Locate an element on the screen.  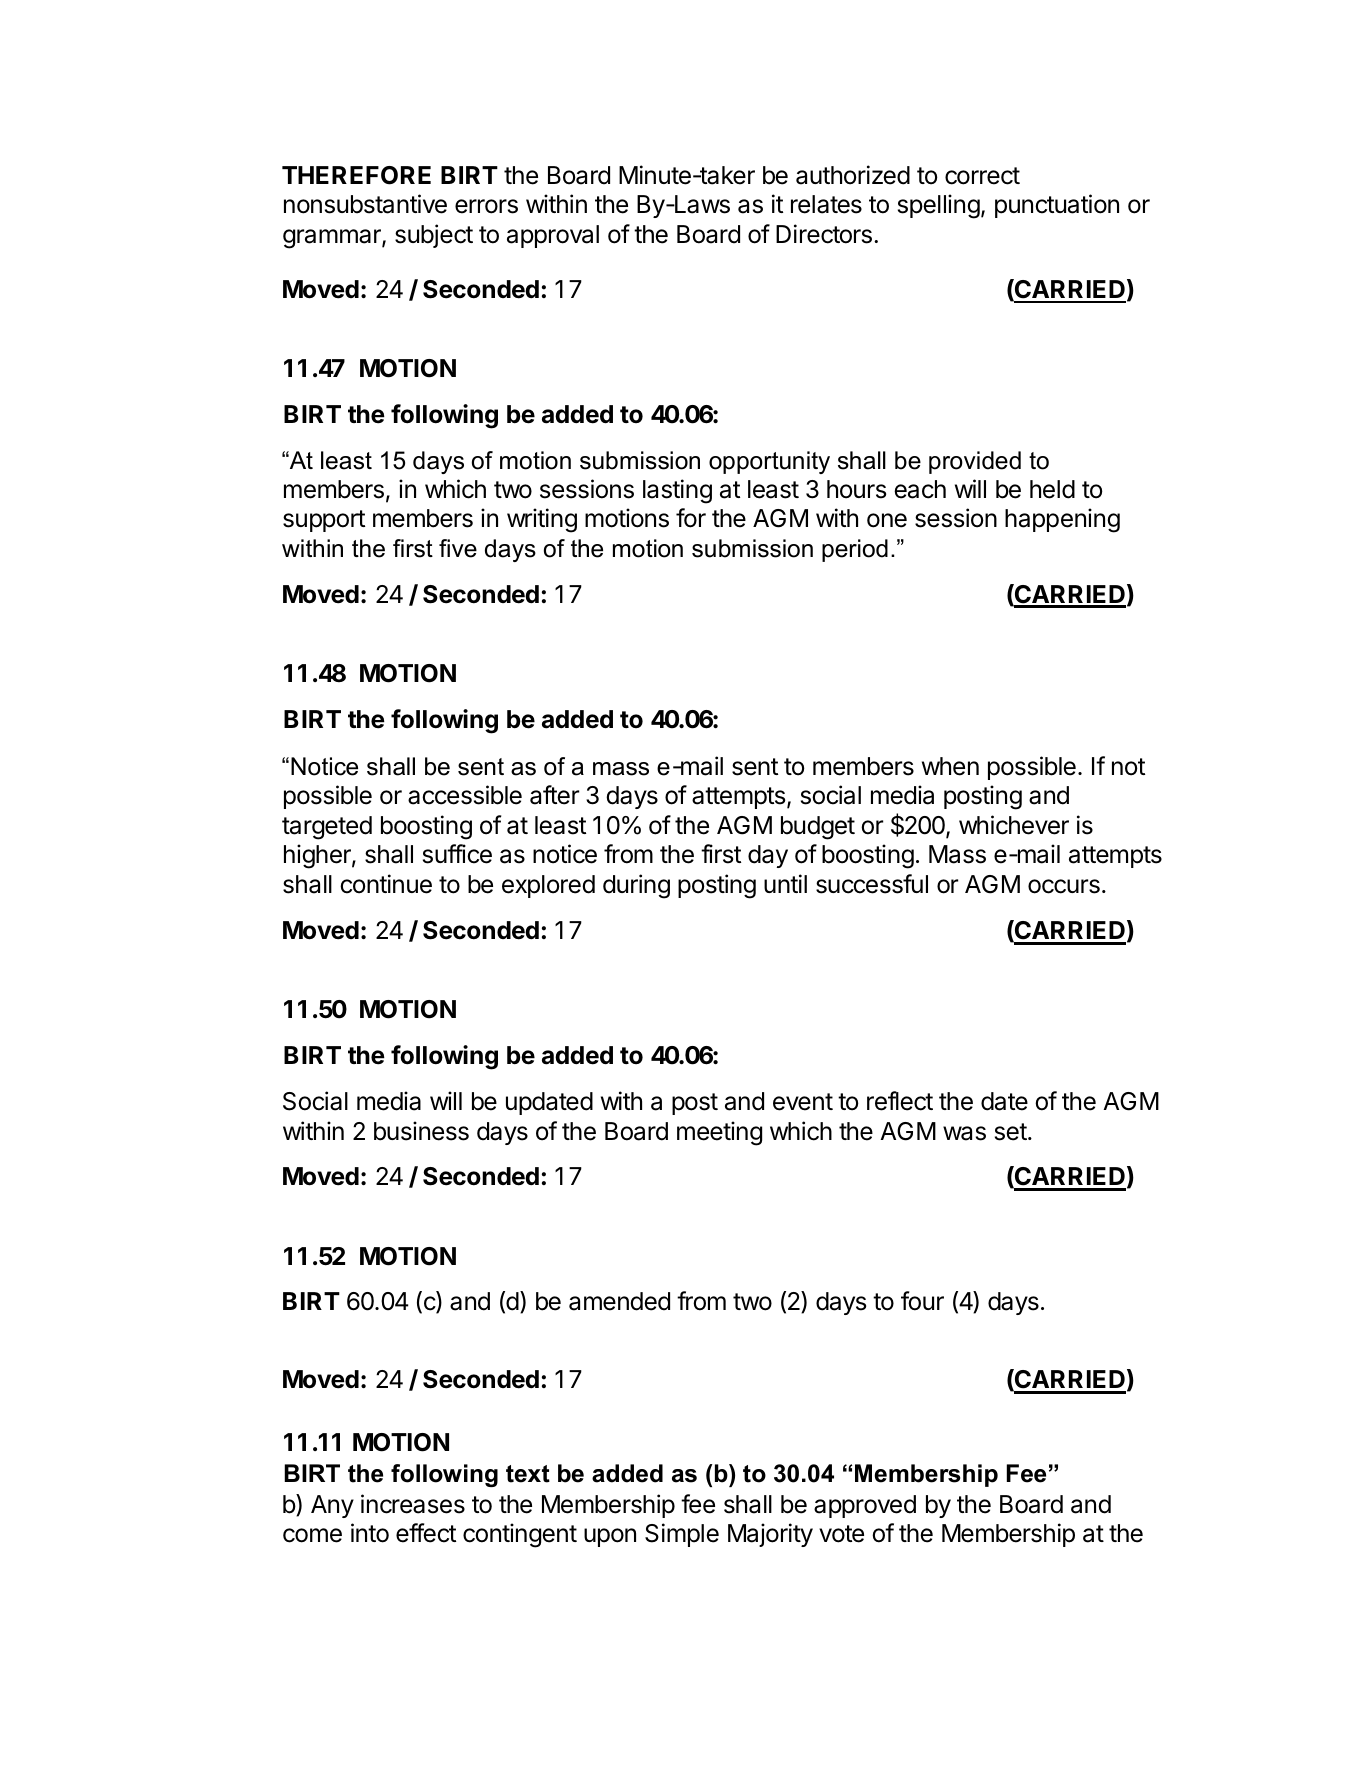
occurs is located at coordinates (1064, 886).
